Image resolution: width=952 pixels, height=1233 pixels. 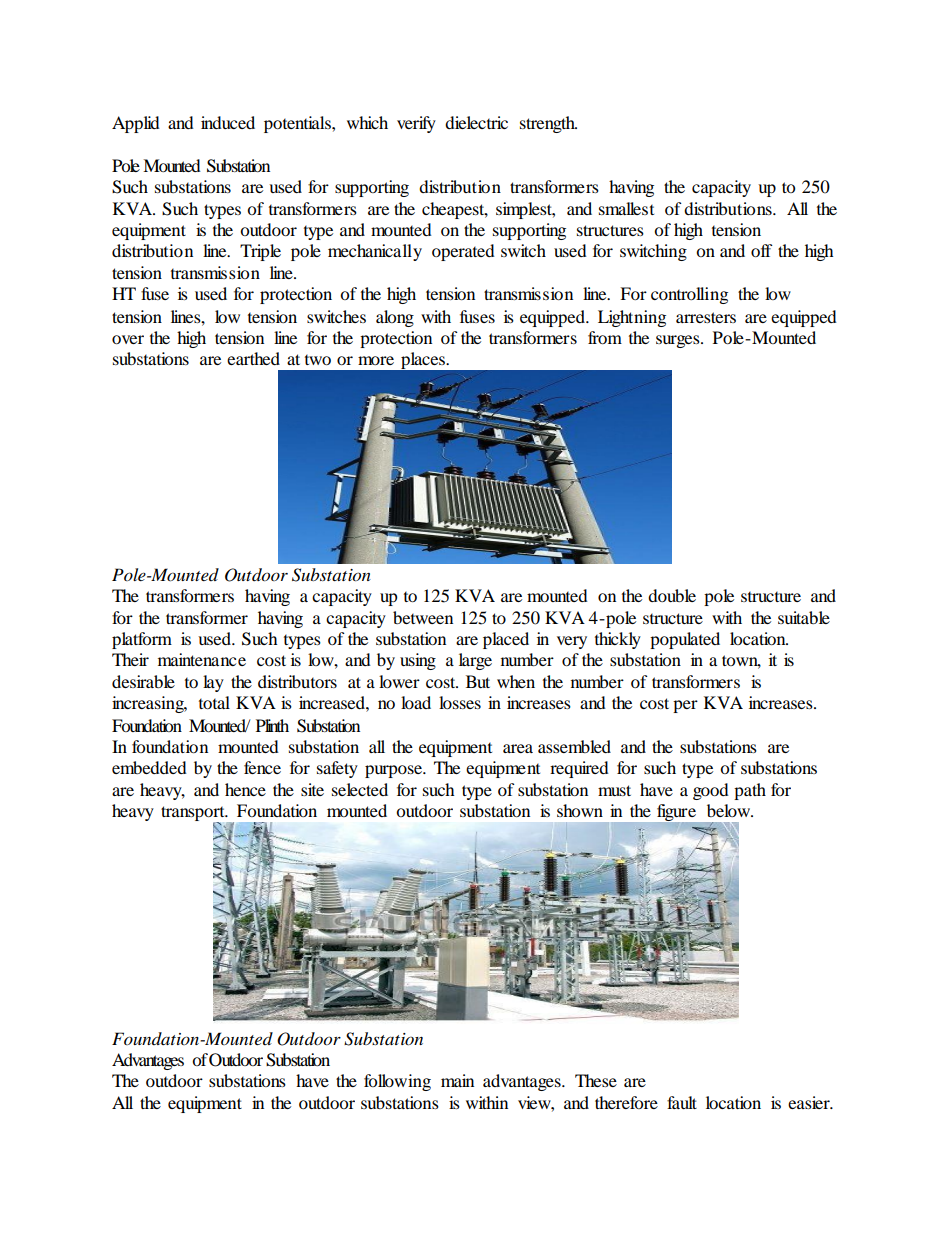 I want to click on losses, so click(x=460, y=702).
